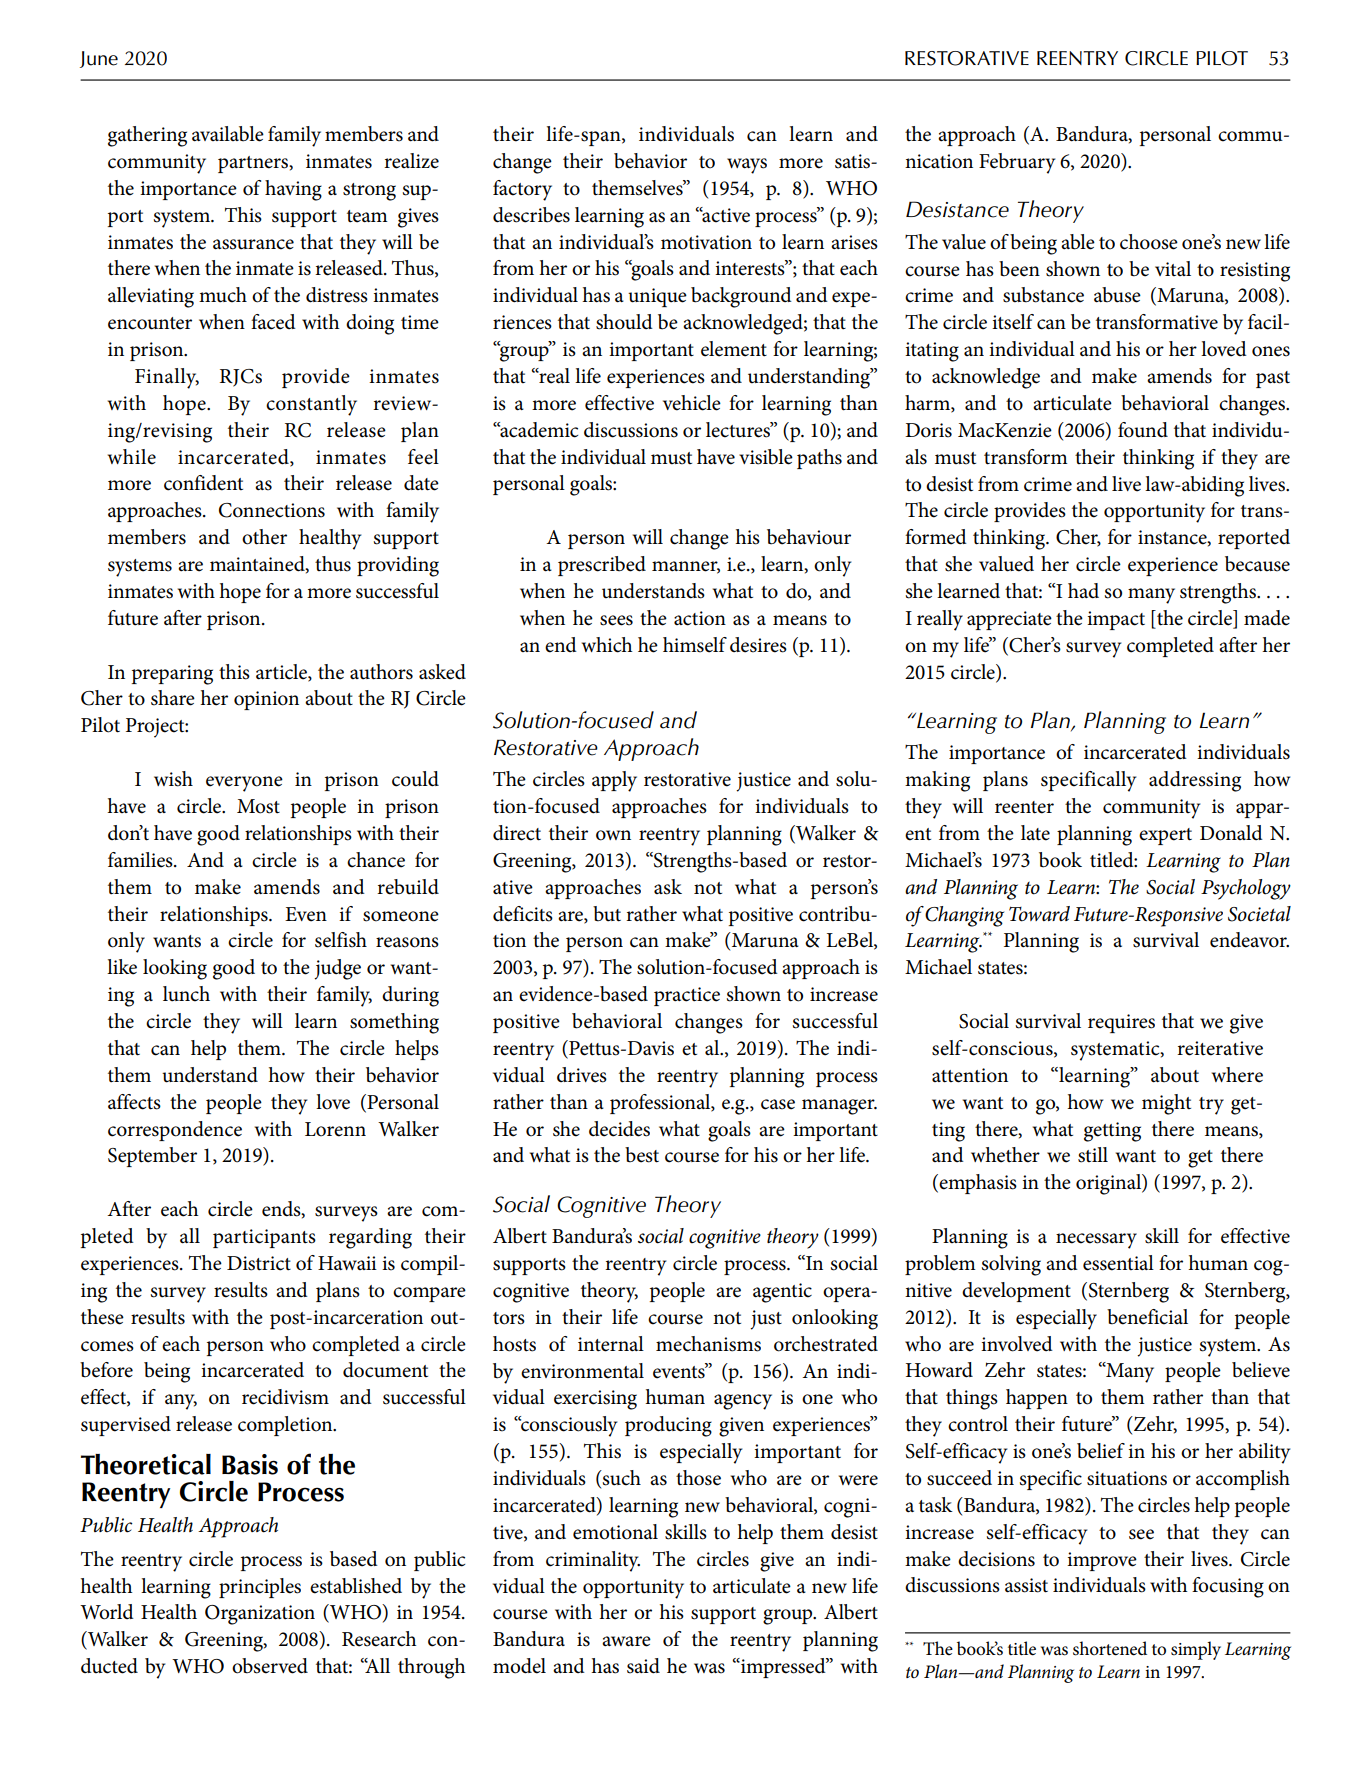 The height and width of the screenshot is (1774, 1371). I want to click on choose, so click(1149, 242).
